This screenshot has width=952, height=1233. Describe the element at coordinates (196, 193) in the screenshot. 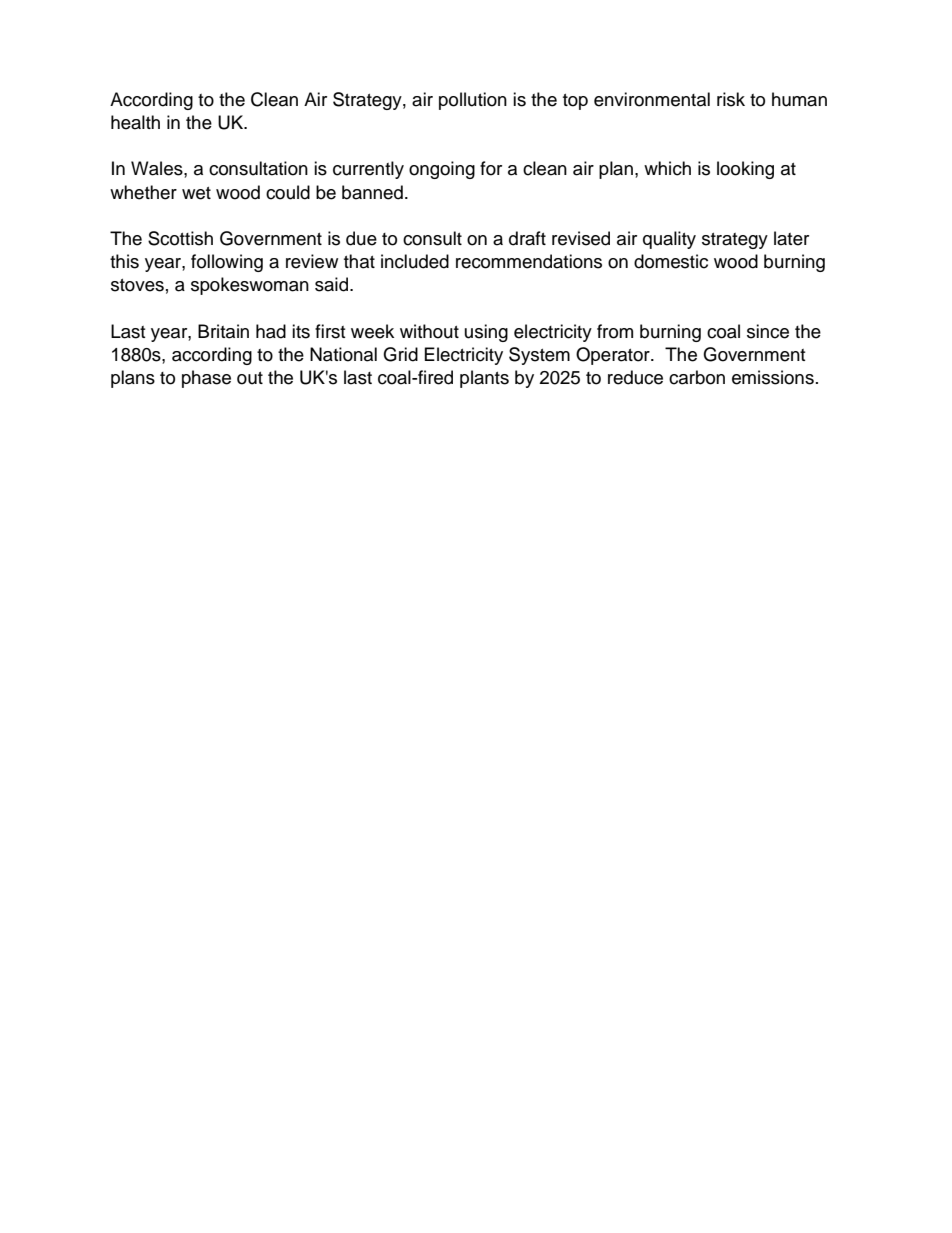

I see `wet` at that location.
